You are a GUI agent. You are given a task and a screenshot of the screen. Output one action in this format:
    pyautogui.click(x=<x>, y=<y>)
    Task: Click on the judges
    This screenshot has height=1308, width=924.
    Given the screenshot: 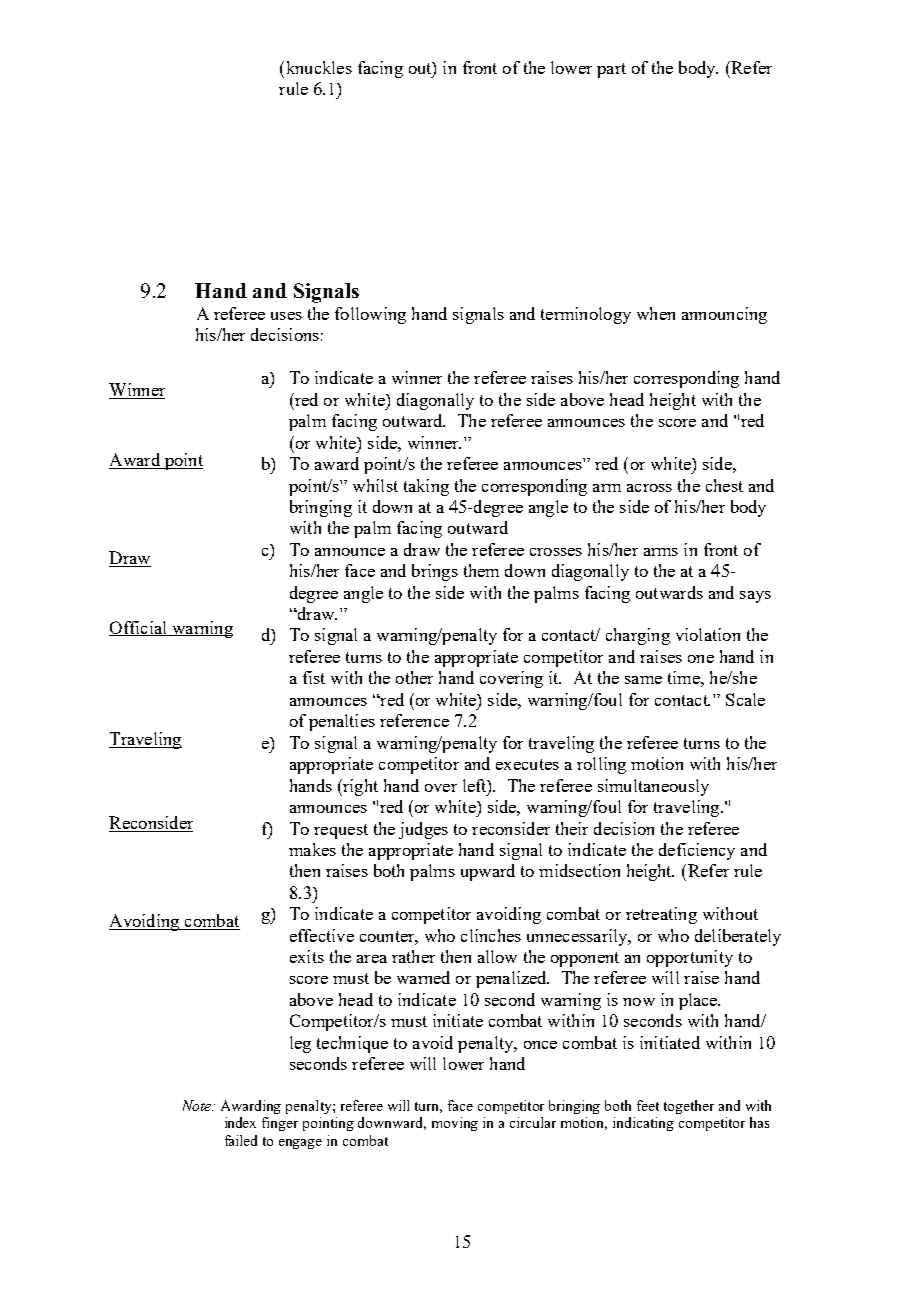 What is the action you would take?
    pyautogui.click(x=423, y=830)
